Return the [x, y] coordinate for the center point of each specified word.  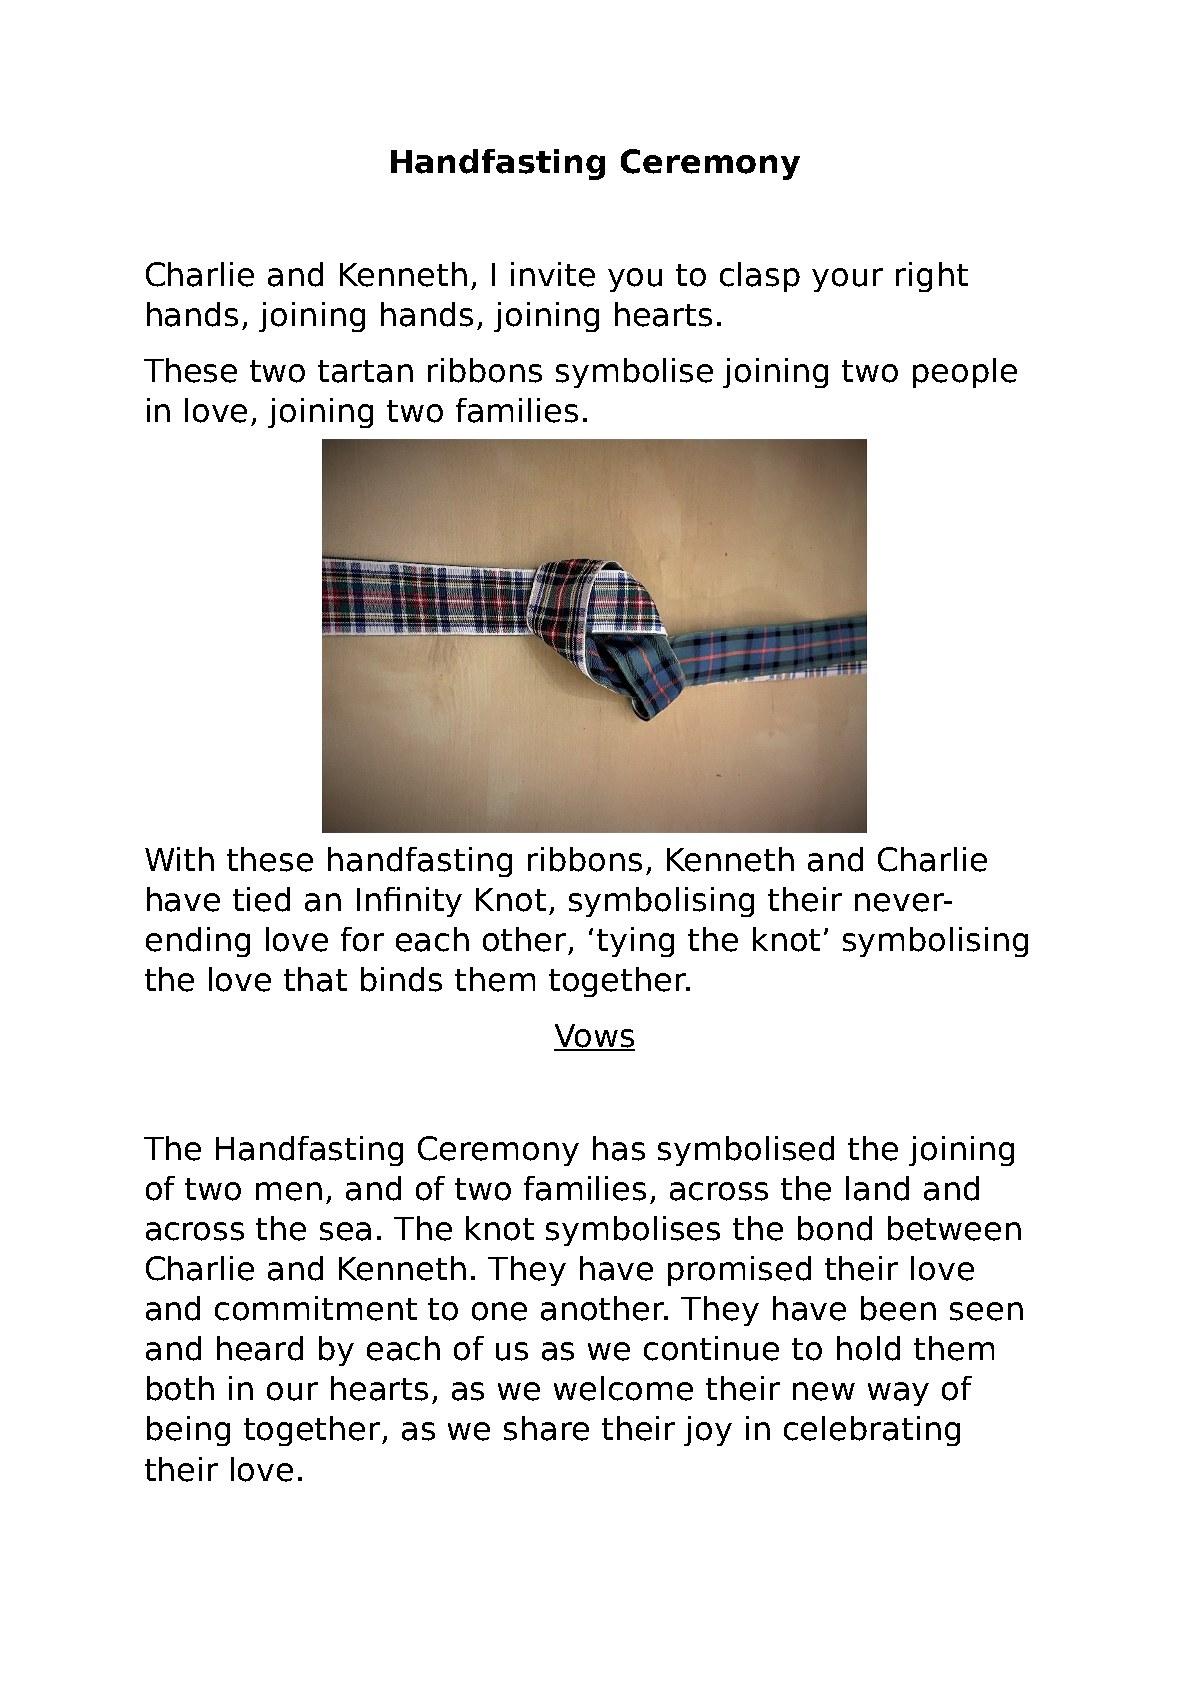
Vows [594, 1037]
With [179, 859]
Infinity [409, 902]
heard [260, 1348]
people [965, 373]
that [315, 979]
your [847, 280]
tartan [365, 371]
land [877, 1188]
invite [553, 274]
